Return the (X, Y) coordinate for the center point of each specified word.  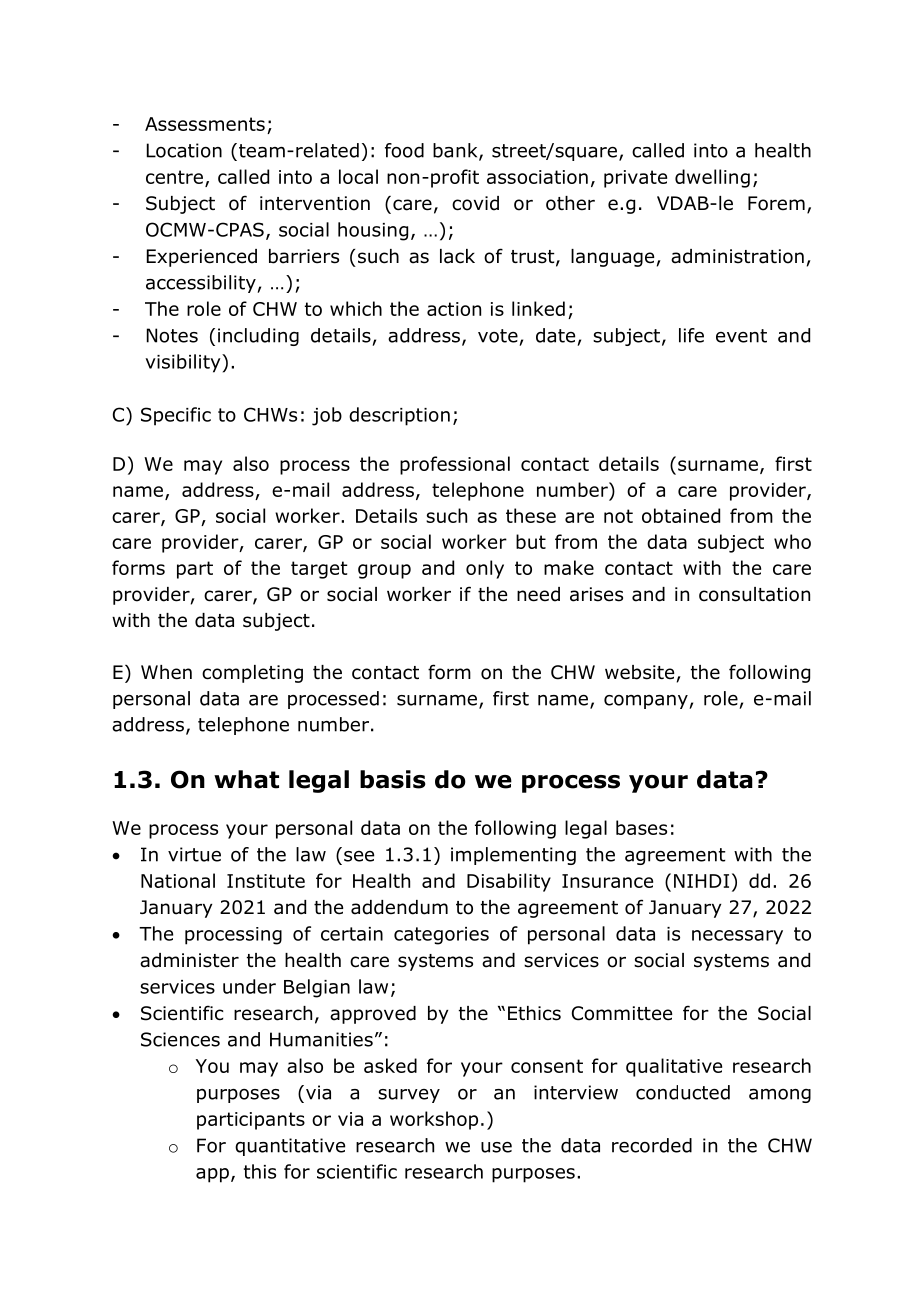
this (260, 1171)
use (496, 1147)
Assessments (205, 124)
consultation (754, 594)
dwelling (712, 178)
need (538, 594)
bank (456, 151)
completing (252, 674)
